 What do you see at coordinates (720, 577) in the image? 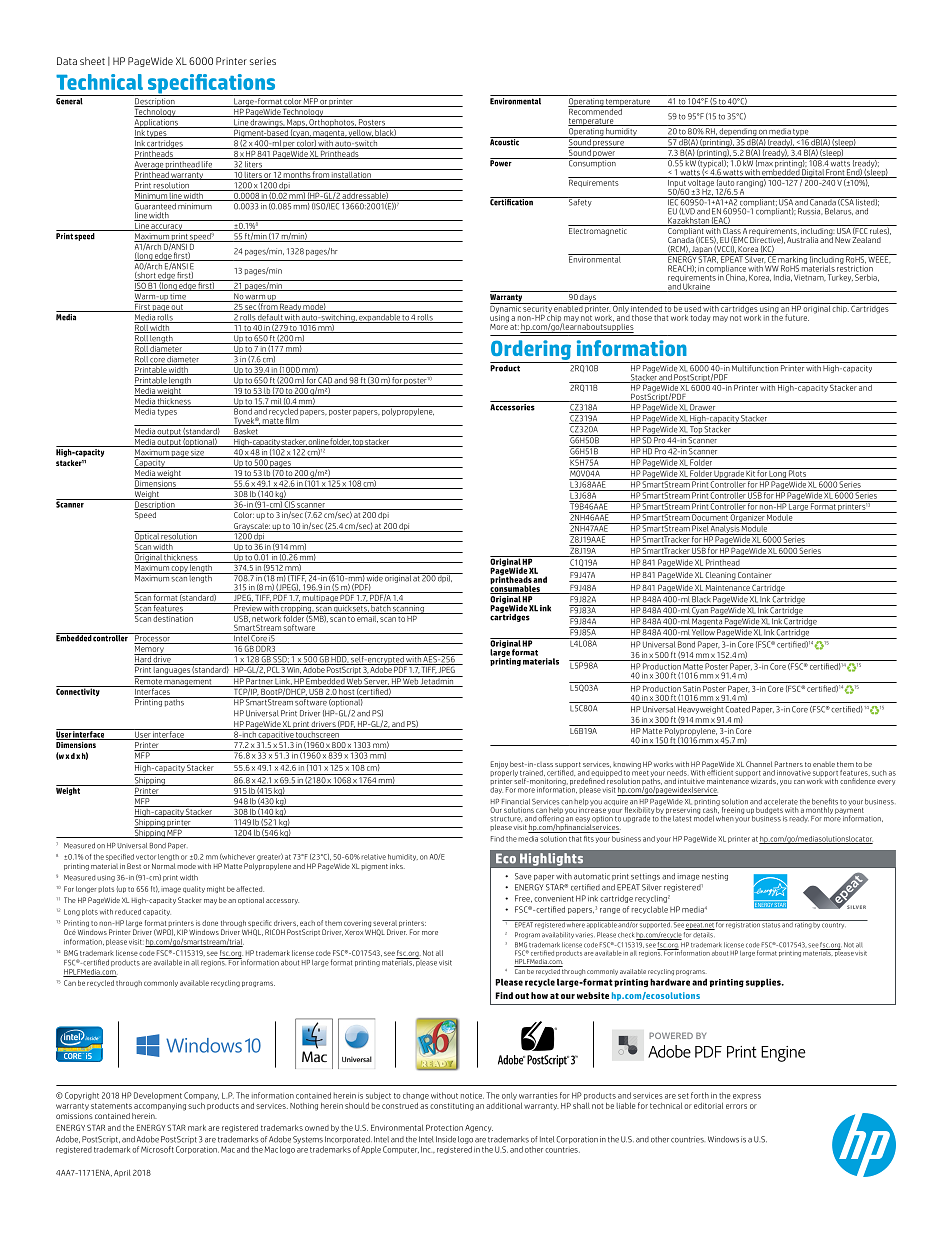
I see `Cleaning` at bounding box center [720, 577].
